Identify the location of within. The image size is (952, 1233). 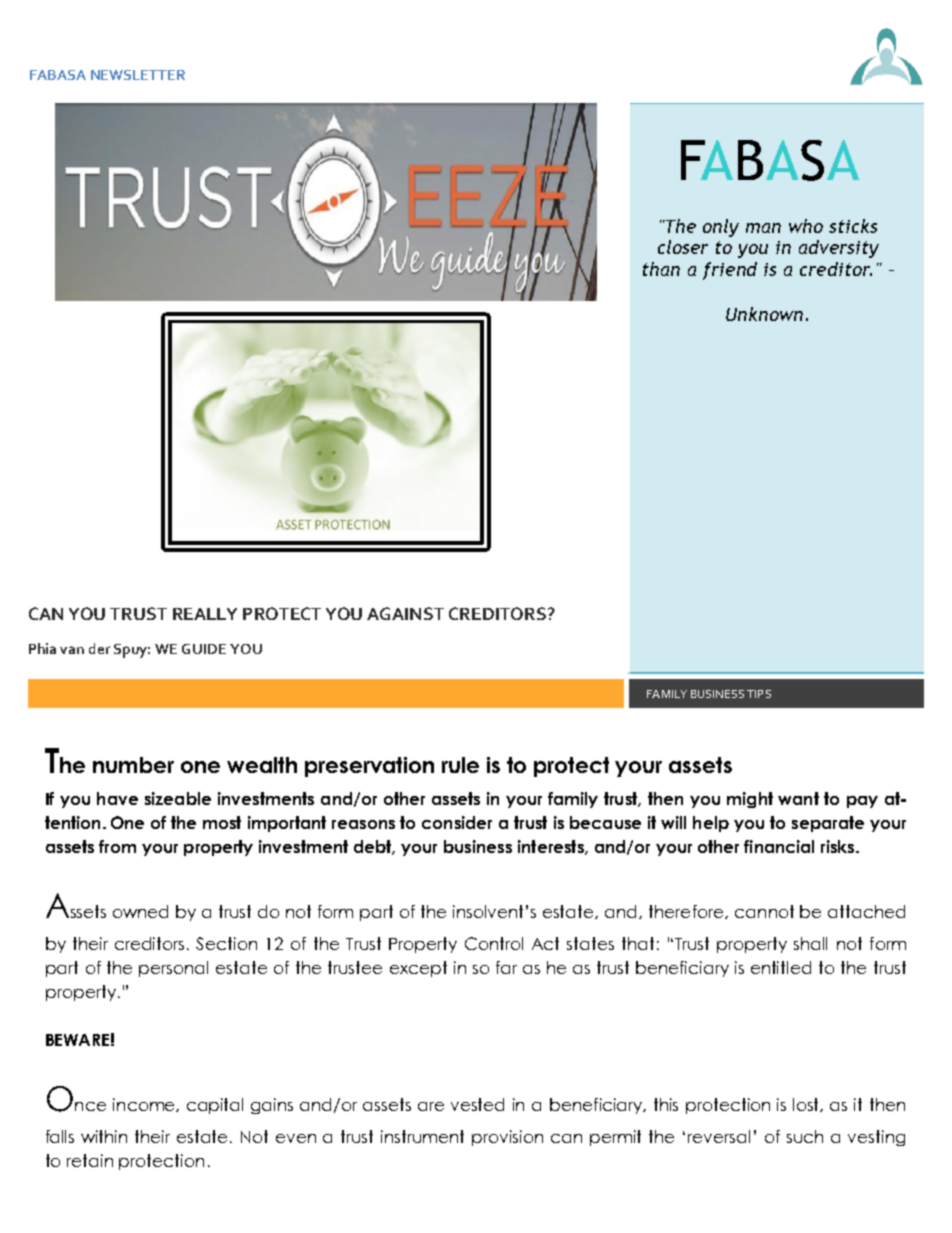
(104, 1136).
